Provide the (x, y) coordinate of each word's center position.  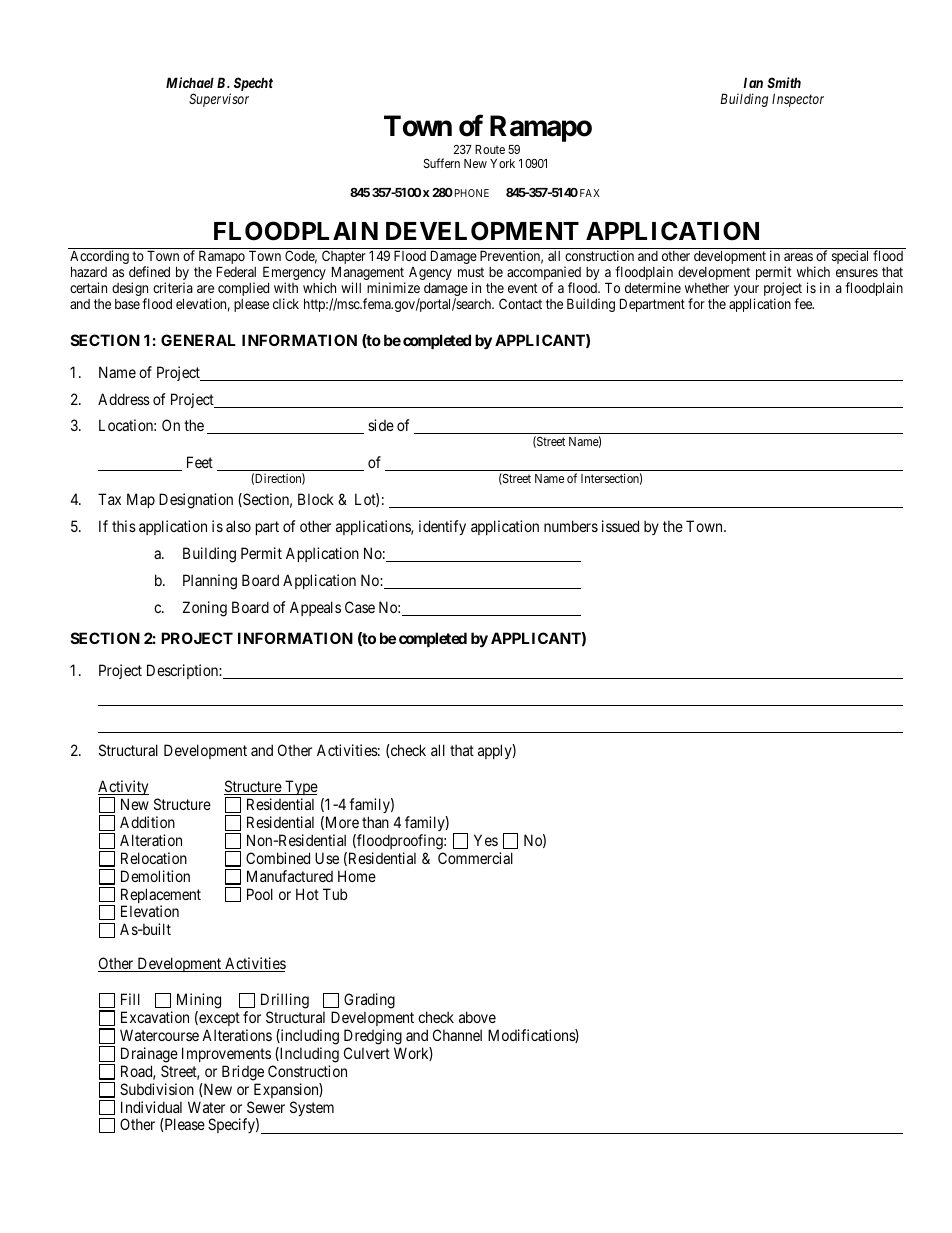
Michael (190, 82)
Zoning (205, 609)
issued (620, 526)
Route (490, 149)
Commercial (475, 858)
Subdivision (157, 1089)
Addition (147, 822)
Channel (457, 1035)
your (746, 292)
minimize (393, 287)
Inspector (798, 100)
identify (442, 527)
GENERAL (198, 340)
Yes (486, 840)
